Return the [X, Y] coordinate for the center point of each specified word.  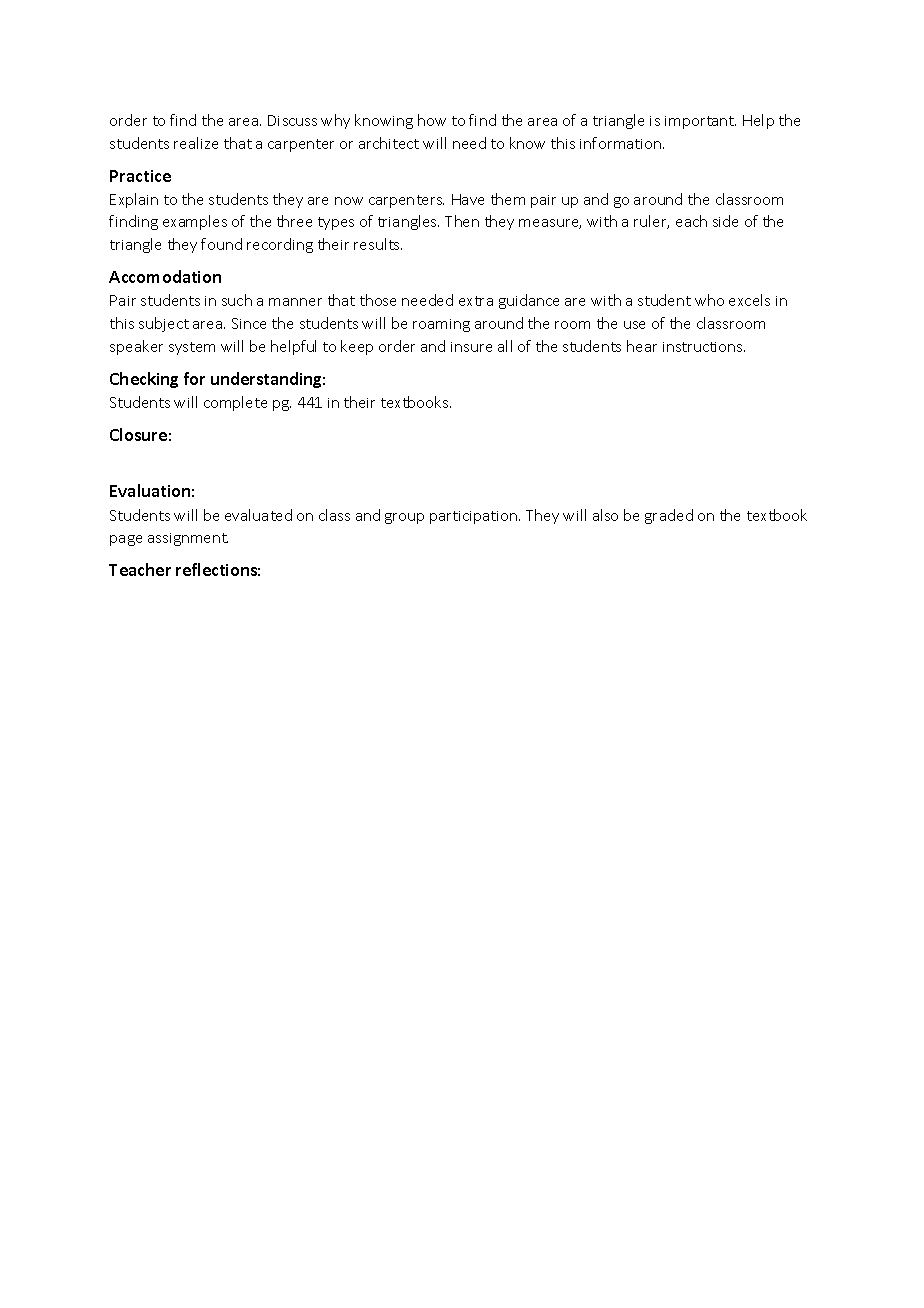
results [378, 244]
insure [471, 347]
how [432, 120]
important [700, 122]
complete [235, 403]
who [709, 300]
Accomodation [165, 276]
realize [196, 143]
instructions [704, 347]
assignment [188, 539]
